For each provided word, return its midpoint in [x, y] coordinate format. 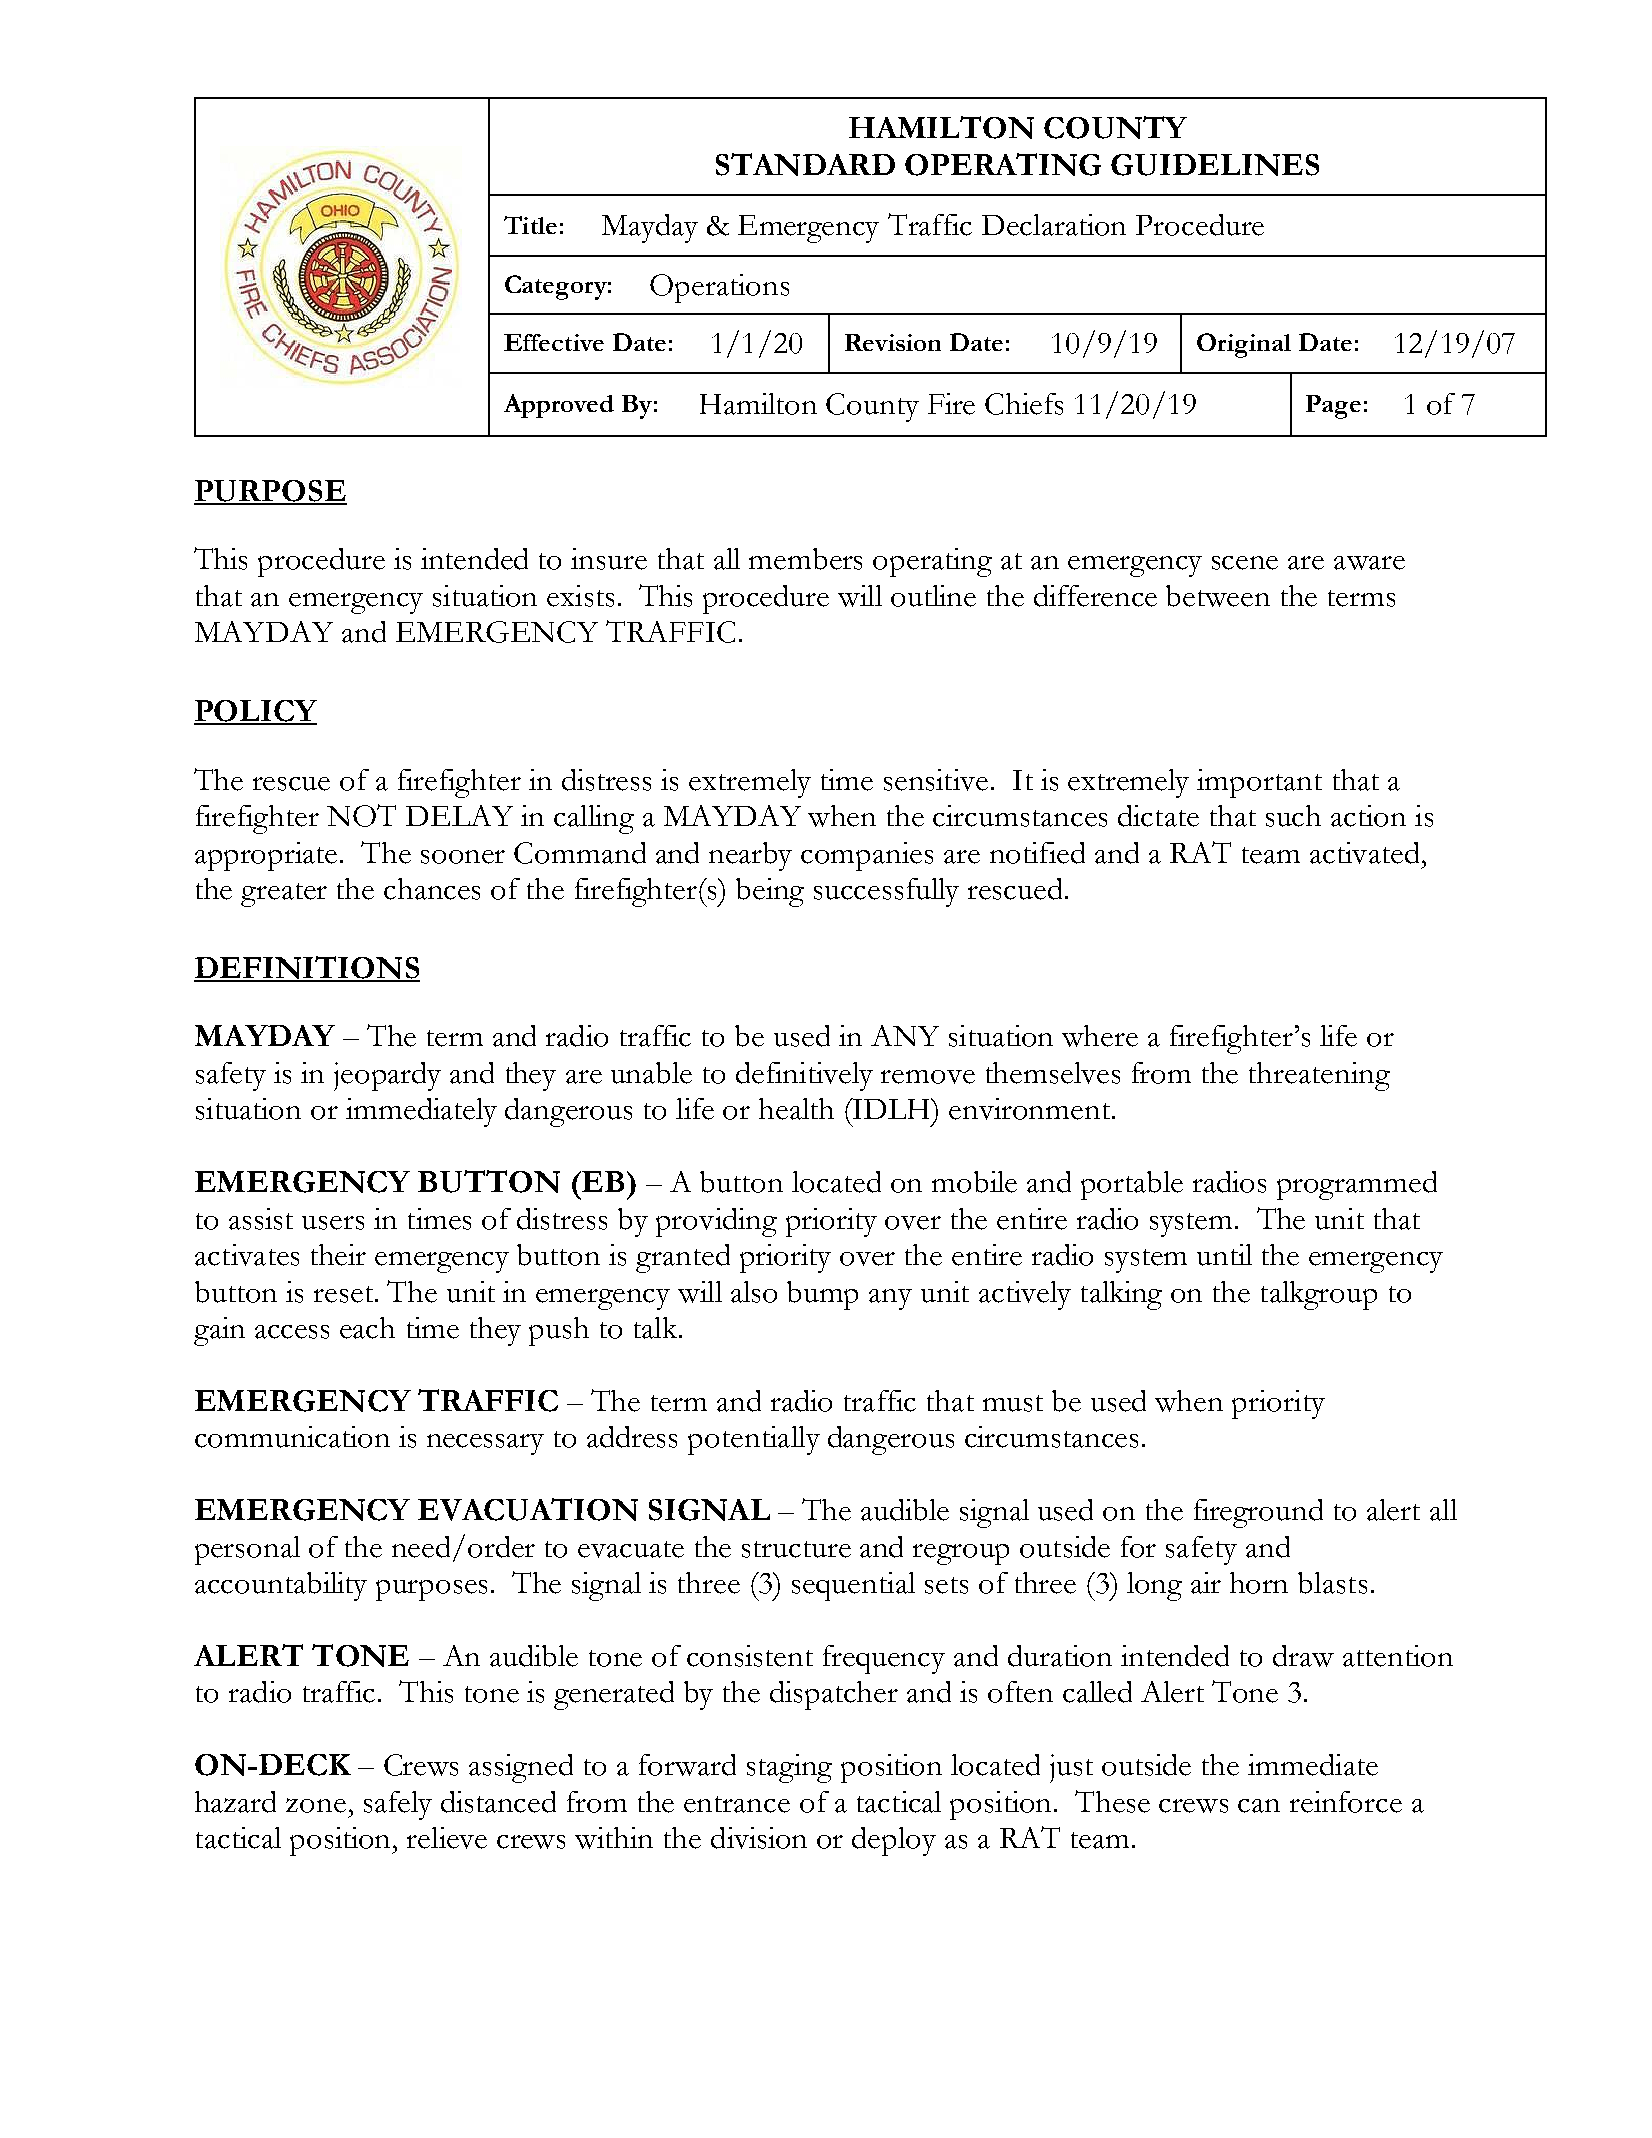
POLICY [255, 712]
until [1224, 1255]
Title [530, 225]
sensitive [936, 780]
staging [789, 1768]
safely [398, 1805]
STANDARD [805, 164]
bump [822, 1295]
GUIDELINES [1215, 165]
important [1259, 783]
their [338, 1255]
